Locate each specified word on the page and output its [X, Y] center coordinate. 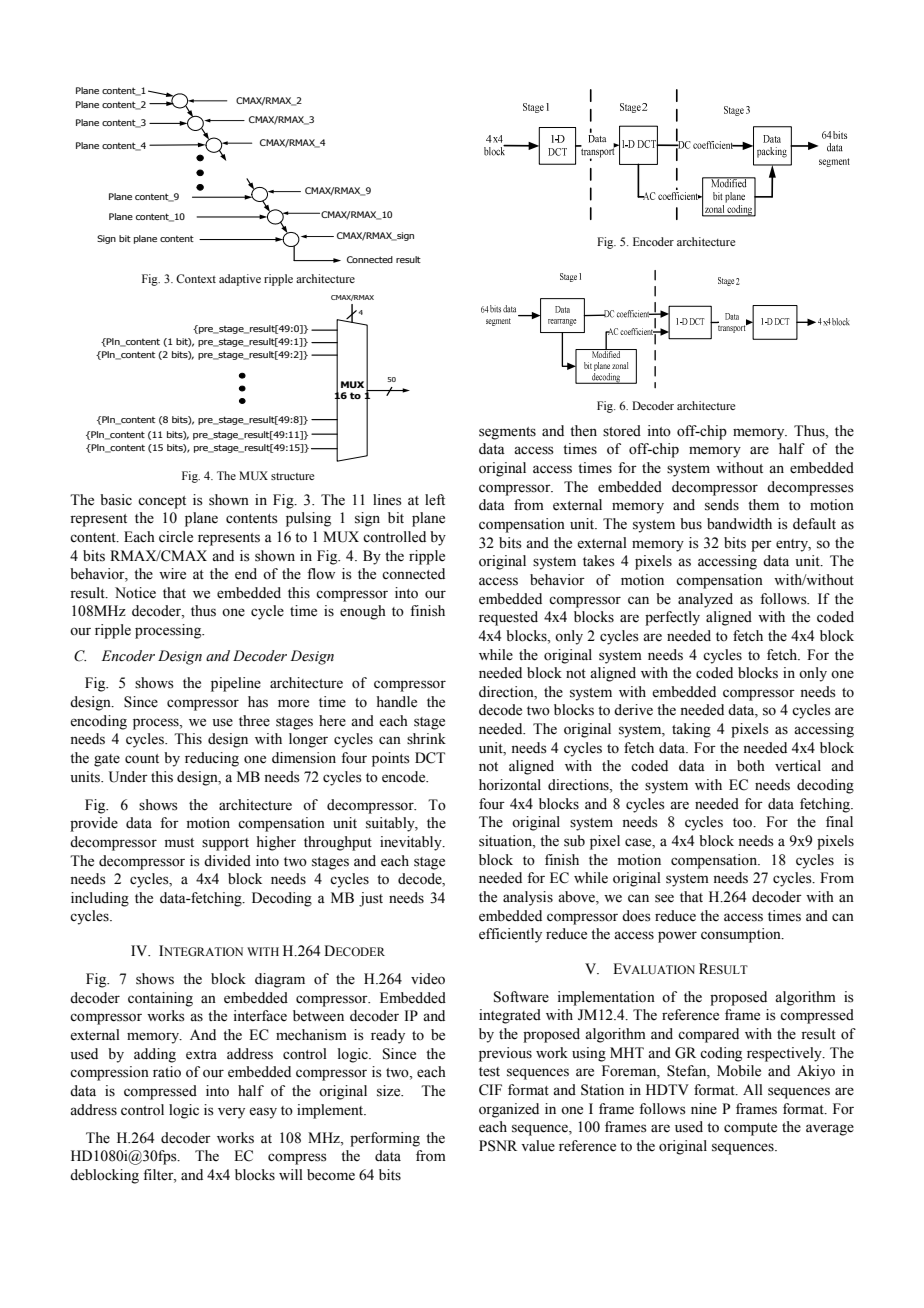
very [231, 1113]
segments [507, 433]
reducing [212, 759]
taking [691, 730]
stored [622, 431]
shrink [426, 739]
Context [196, 278]
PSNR [498, 1146]
